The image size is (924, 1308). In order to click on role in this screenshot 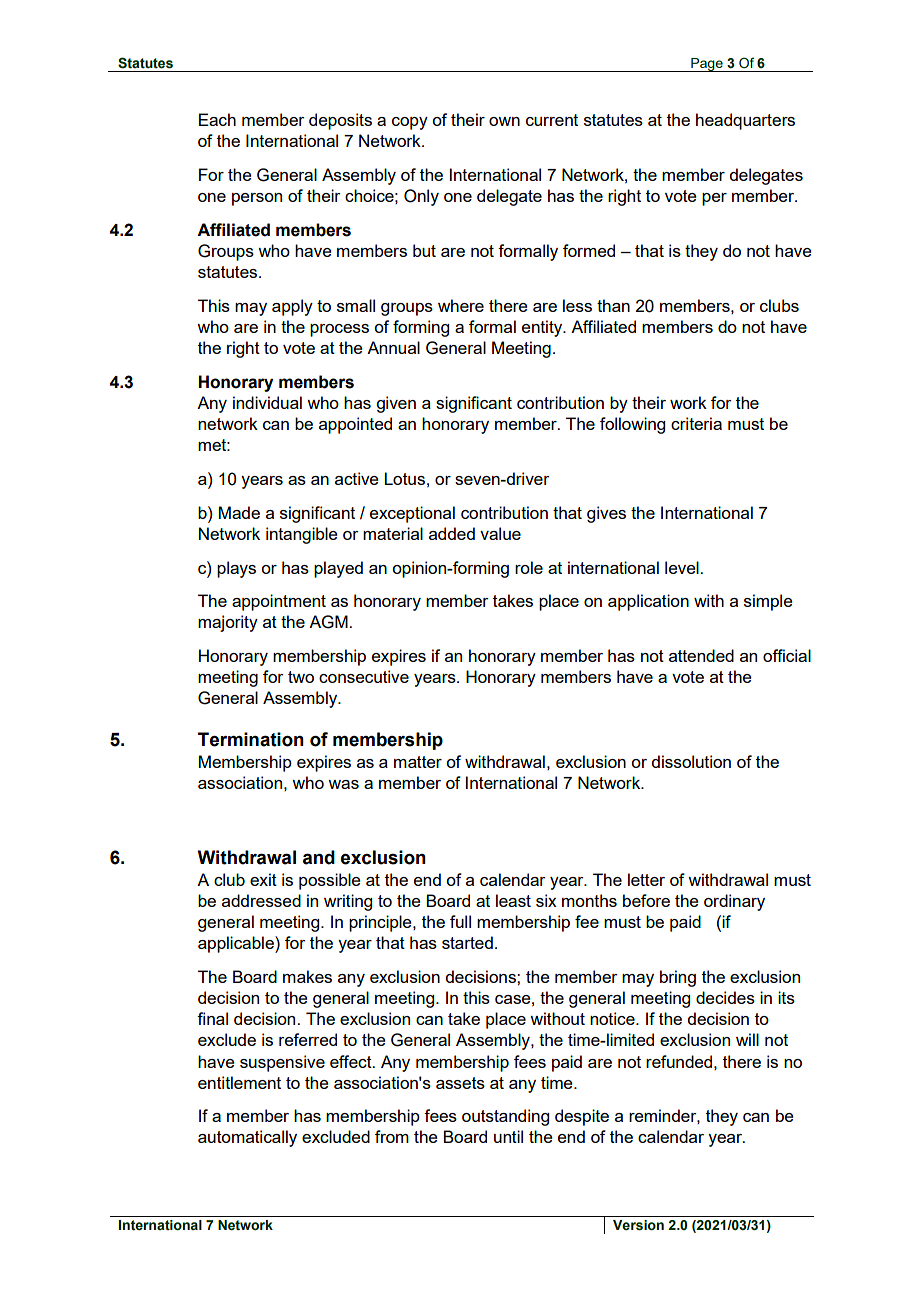, I will do `click(529, 567)`.
